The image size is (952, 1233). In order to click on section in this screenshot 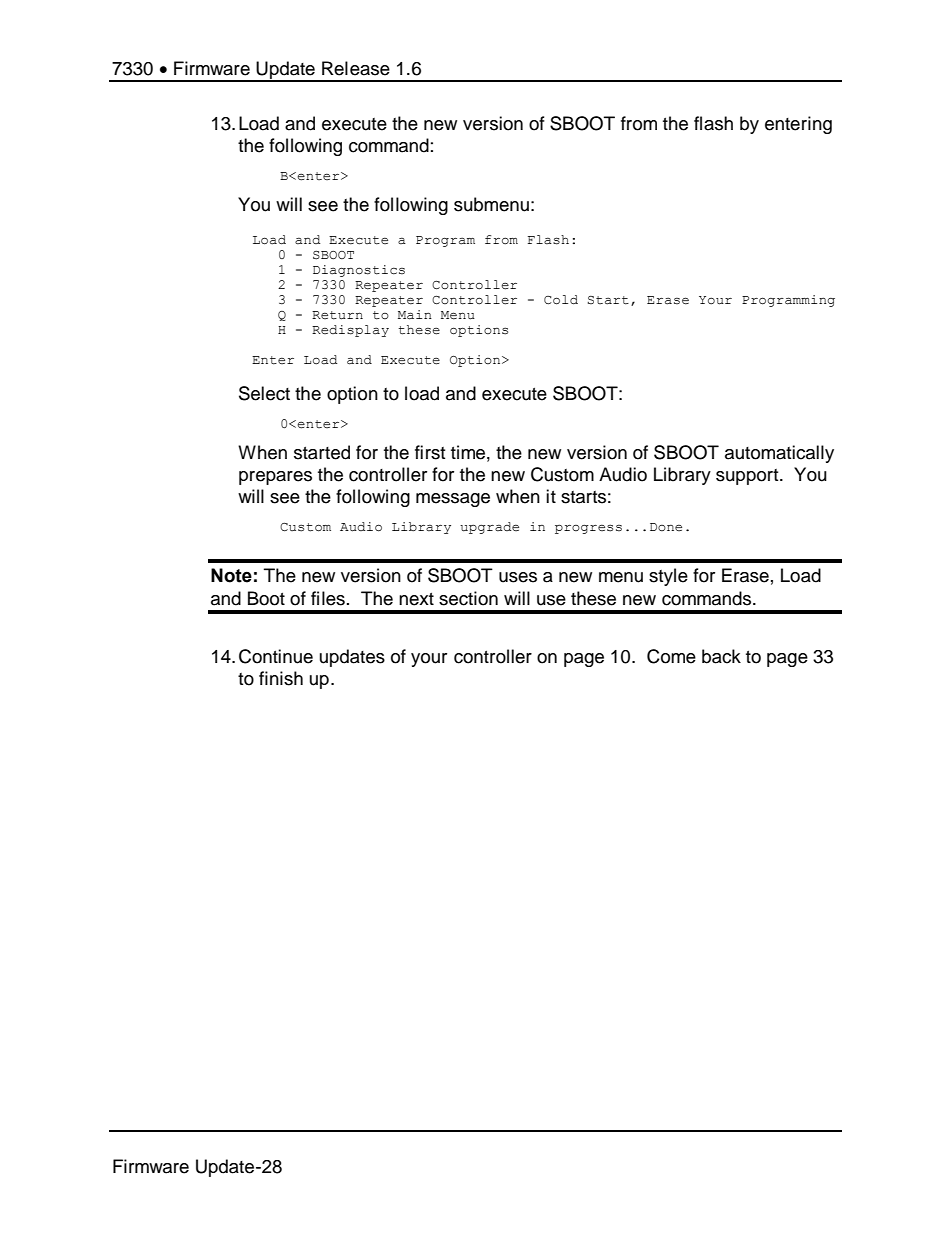, I will do `click(468, 598)`.
